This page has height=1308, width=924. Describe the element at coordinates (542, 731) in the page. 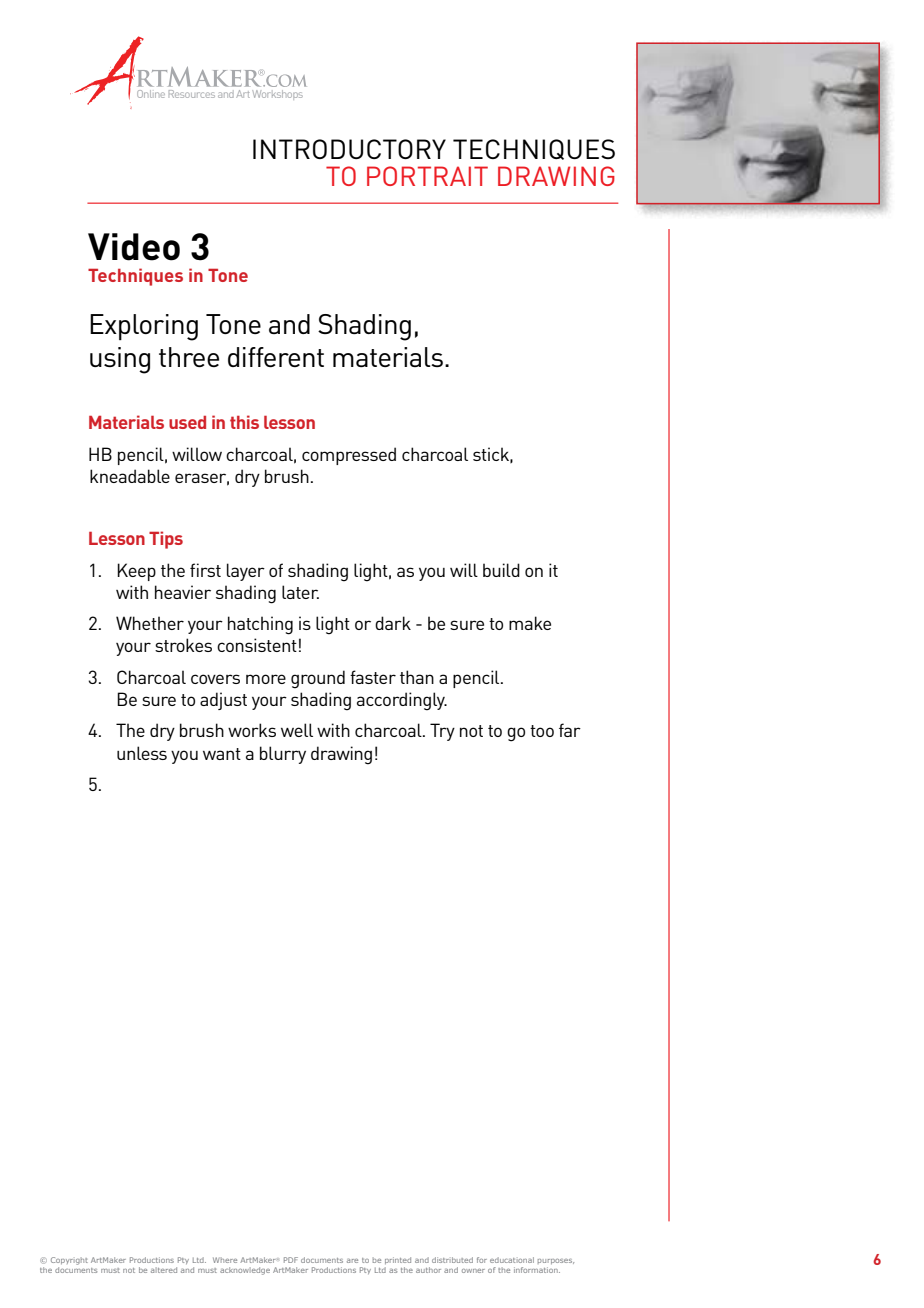

I see `too` at that location.
